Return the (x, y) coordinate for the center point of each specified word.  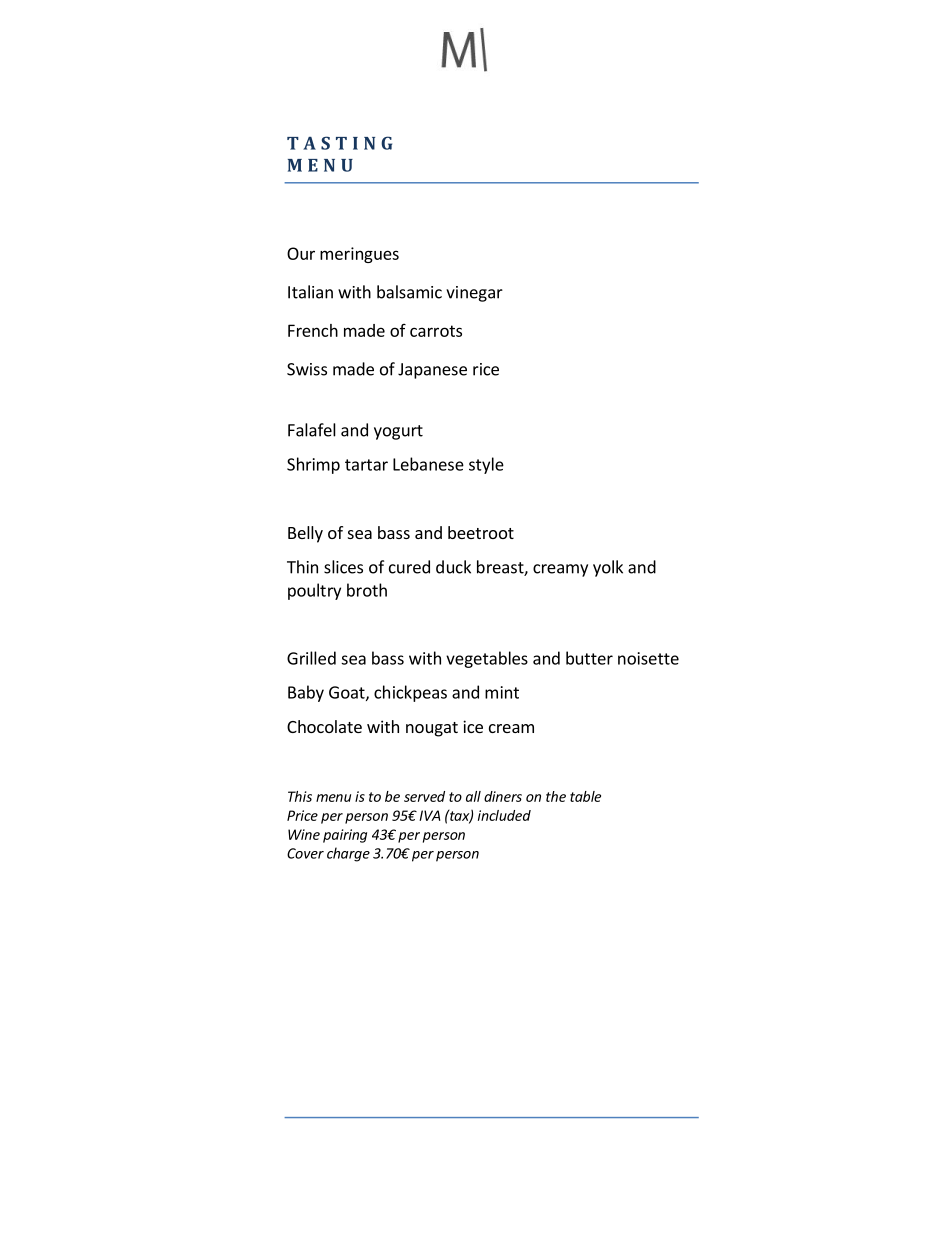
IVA (430, 815)
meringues (359, 255)
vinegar (474, 294)
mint (502, 692)
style (486, 465)
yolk (608, 568)
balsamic (409, 292)
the (556, 796)
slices (343, 567)
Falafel (312, 430)
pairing (345, 836)
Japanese (432, 371)
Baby (306, 693)
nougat (432, 729)
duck (453, 567)
